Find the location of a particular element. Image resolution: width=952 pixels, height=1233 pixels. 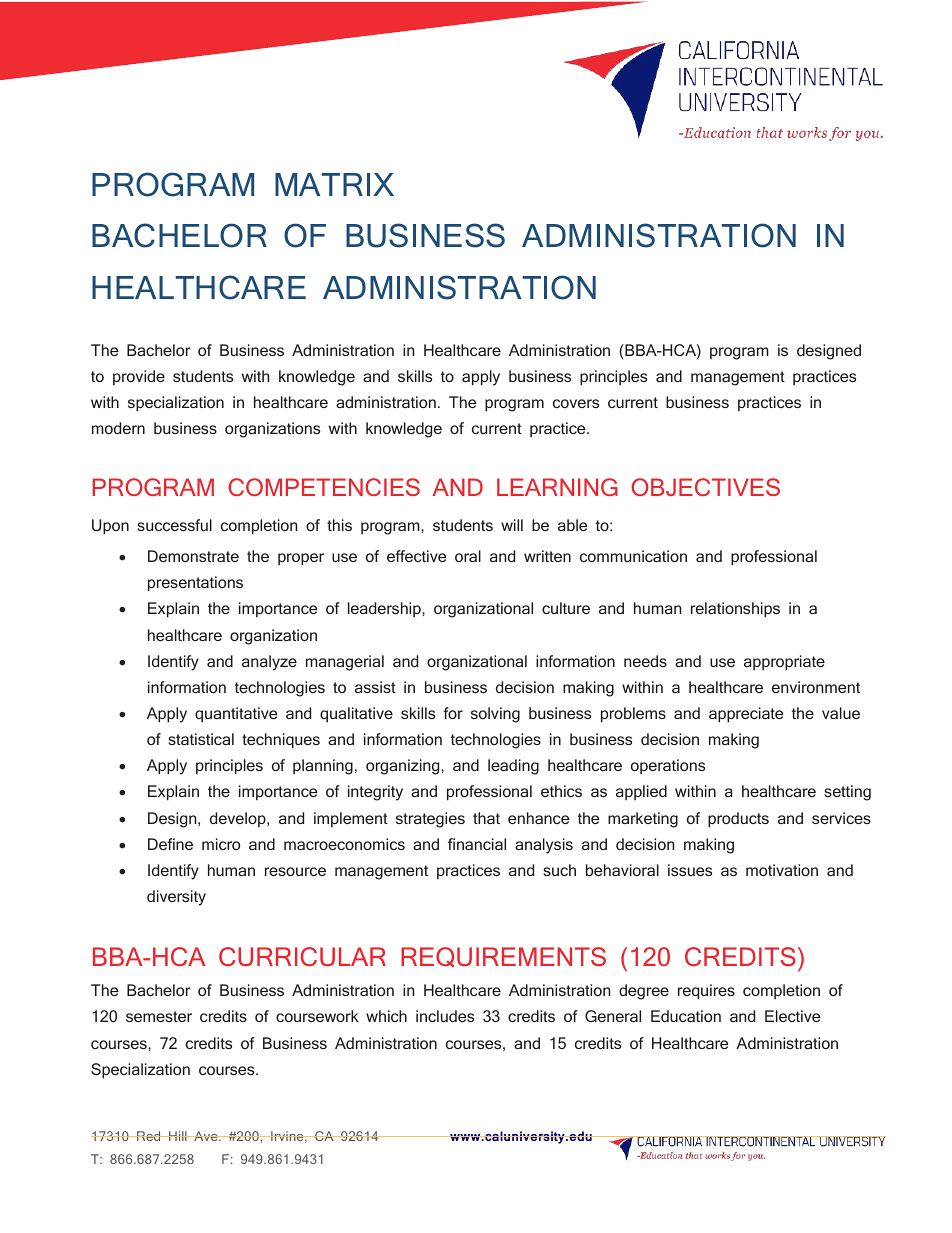

MATRIX is located at coordinates (334, 184).
